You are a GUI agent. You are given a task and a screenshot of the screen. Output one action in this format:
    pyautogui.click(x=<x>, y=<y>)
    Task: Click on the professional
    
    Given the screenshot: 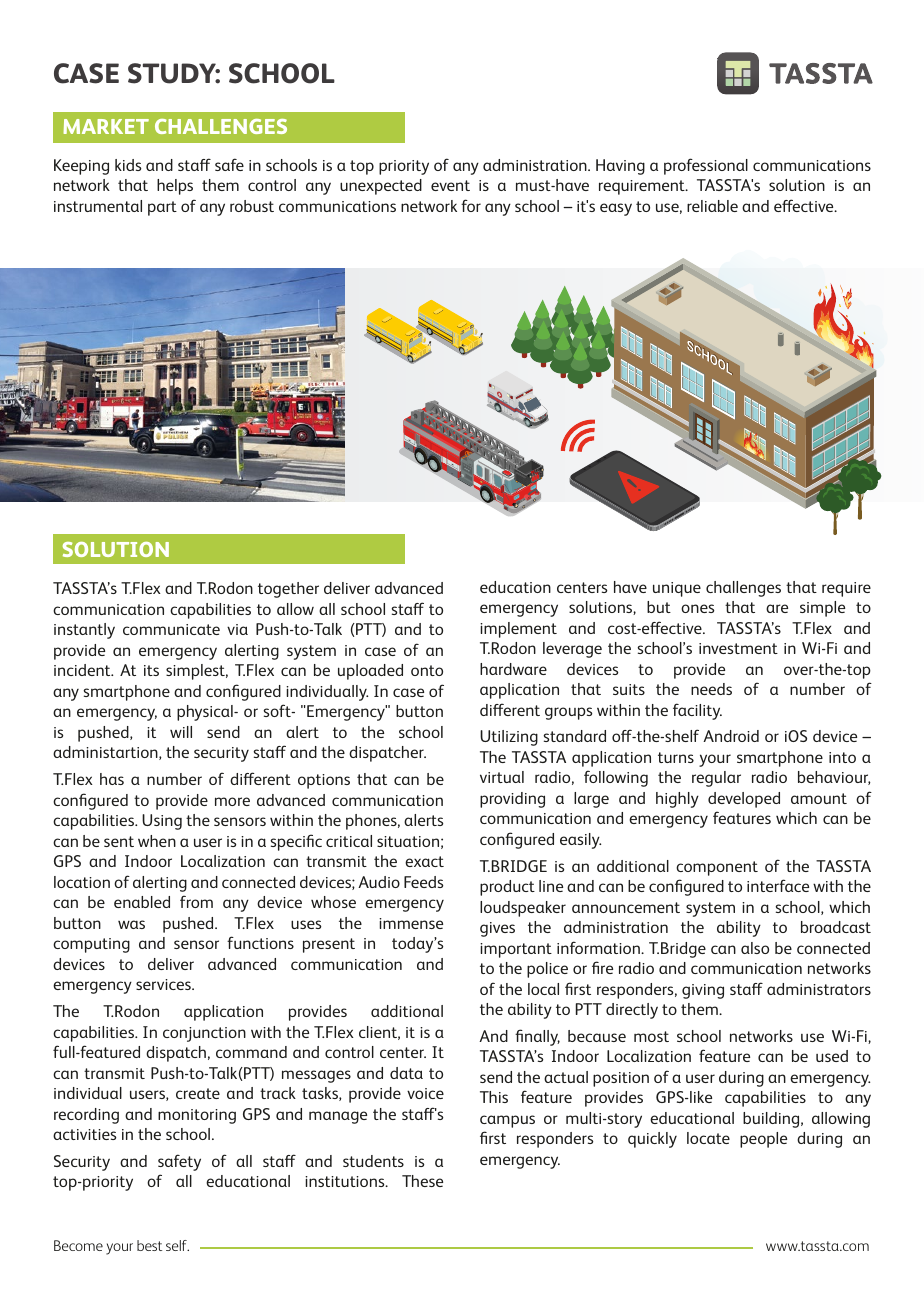 What is the action you would take?
    pyautogui.click(x=706, y=166)
